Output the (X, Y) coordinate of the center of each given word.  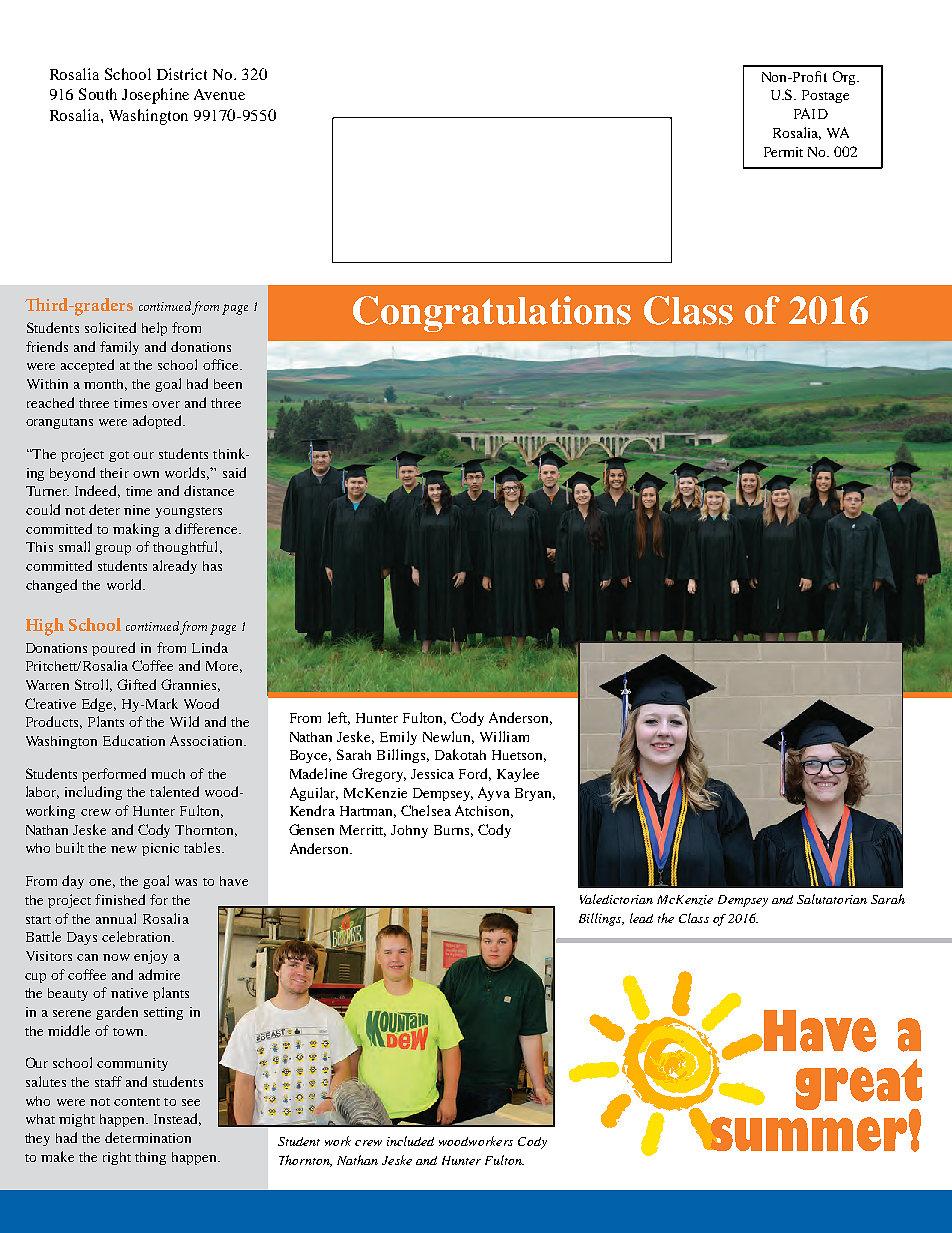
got (119, 456)
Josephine (155, 96)
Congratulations (492, 314)
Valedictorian (616, 899)
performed (114, 775)
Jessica (432, 774)
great (859, 1086)
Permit (783, 152)
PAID (811, 113)
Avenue (219, 94)
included (410, 1141)
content (137, 1102)
